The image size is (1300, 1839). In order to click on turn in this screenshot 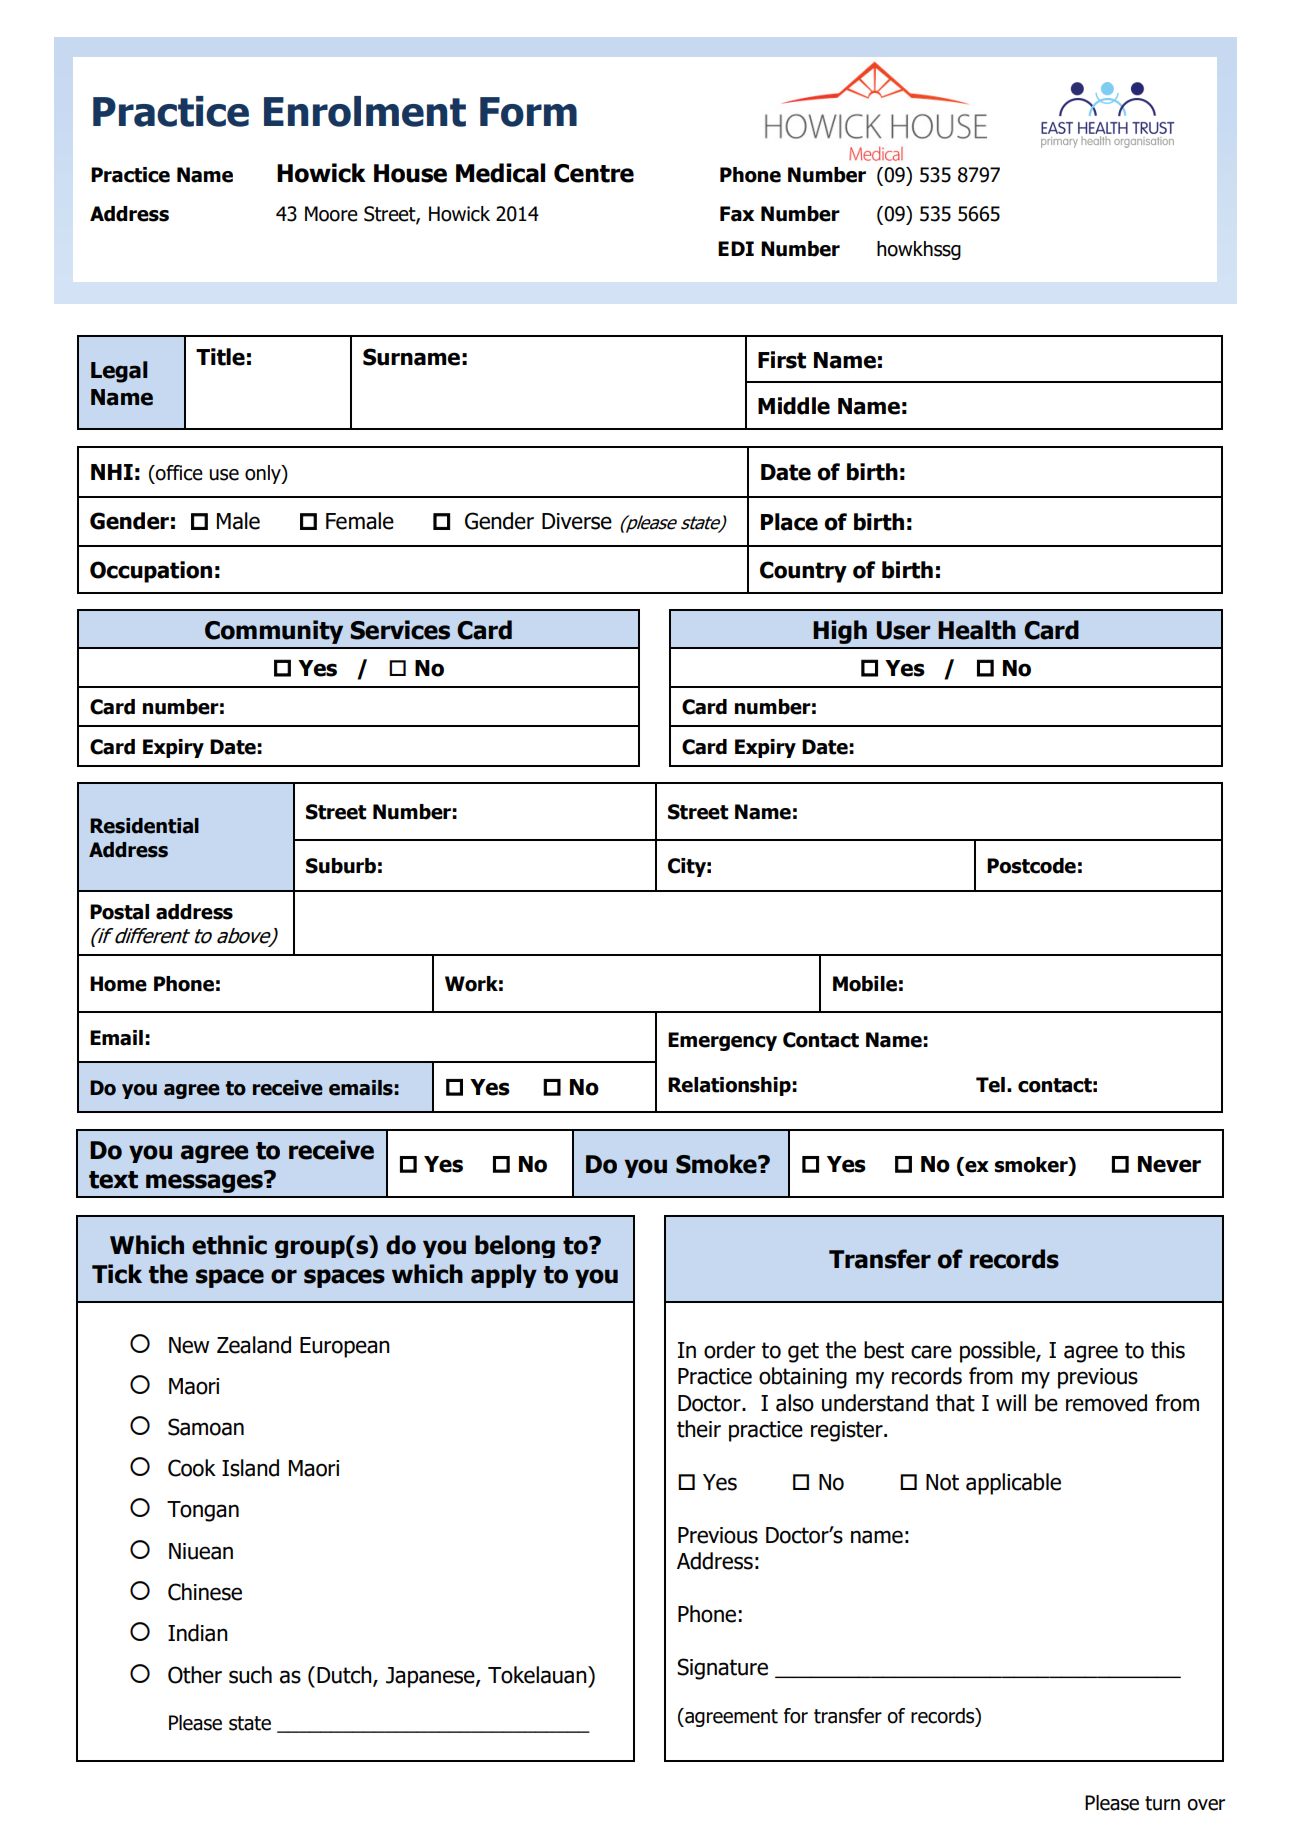, I will do `click(1162, 1803)`.
